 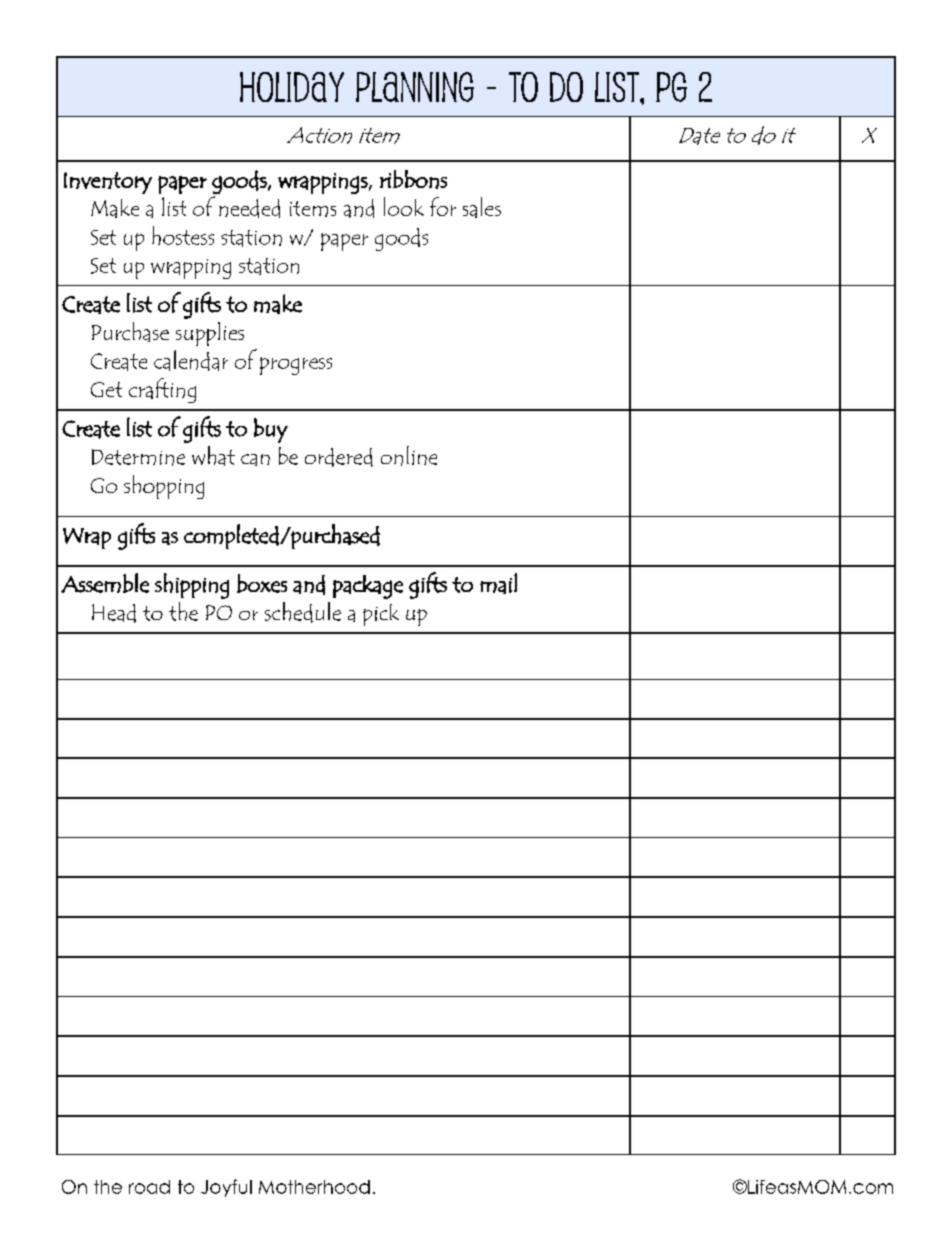 I want to click on Inventory, so click(x=108, y=183).
